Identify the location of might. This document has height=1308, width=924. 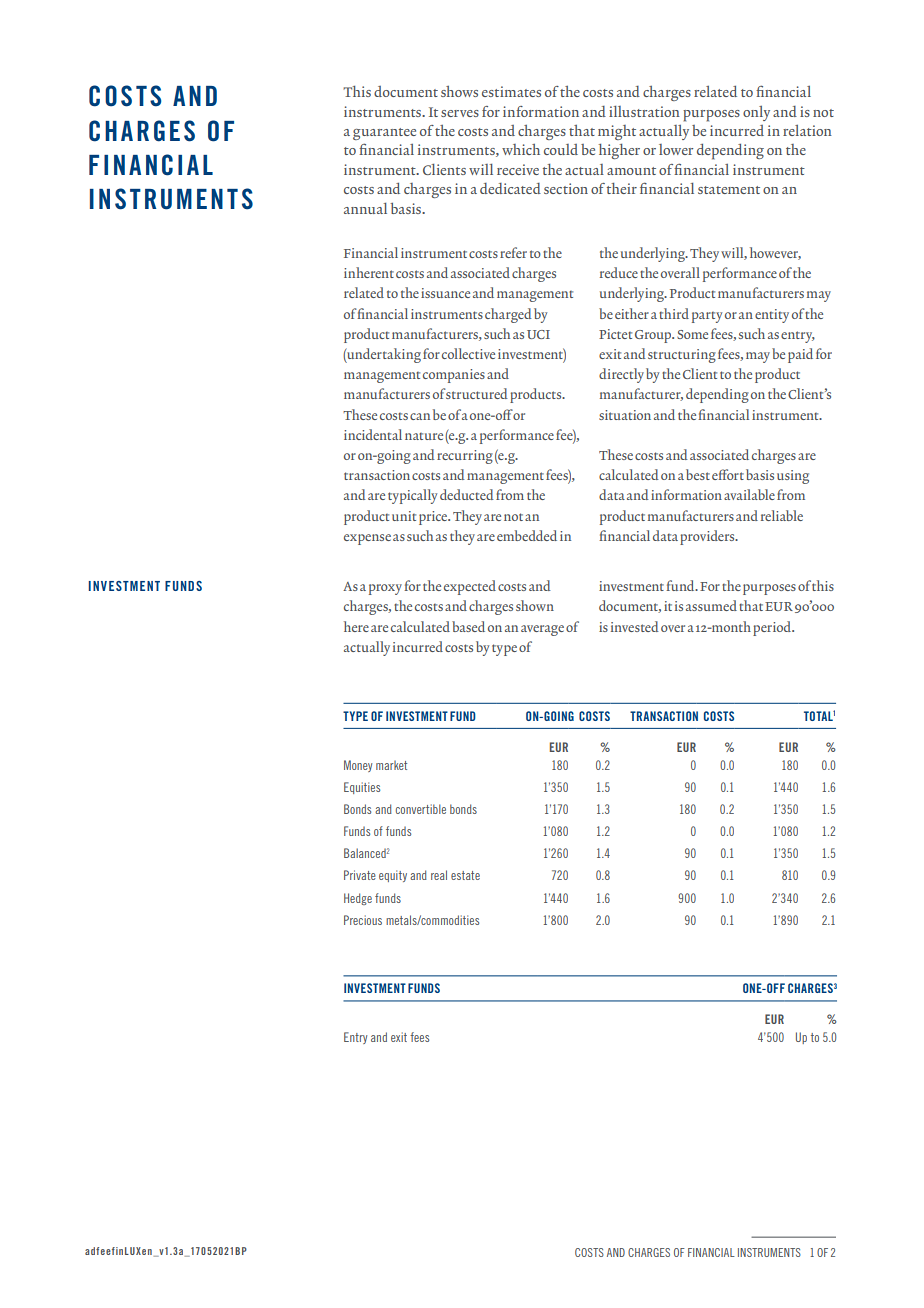
(617, 132).
